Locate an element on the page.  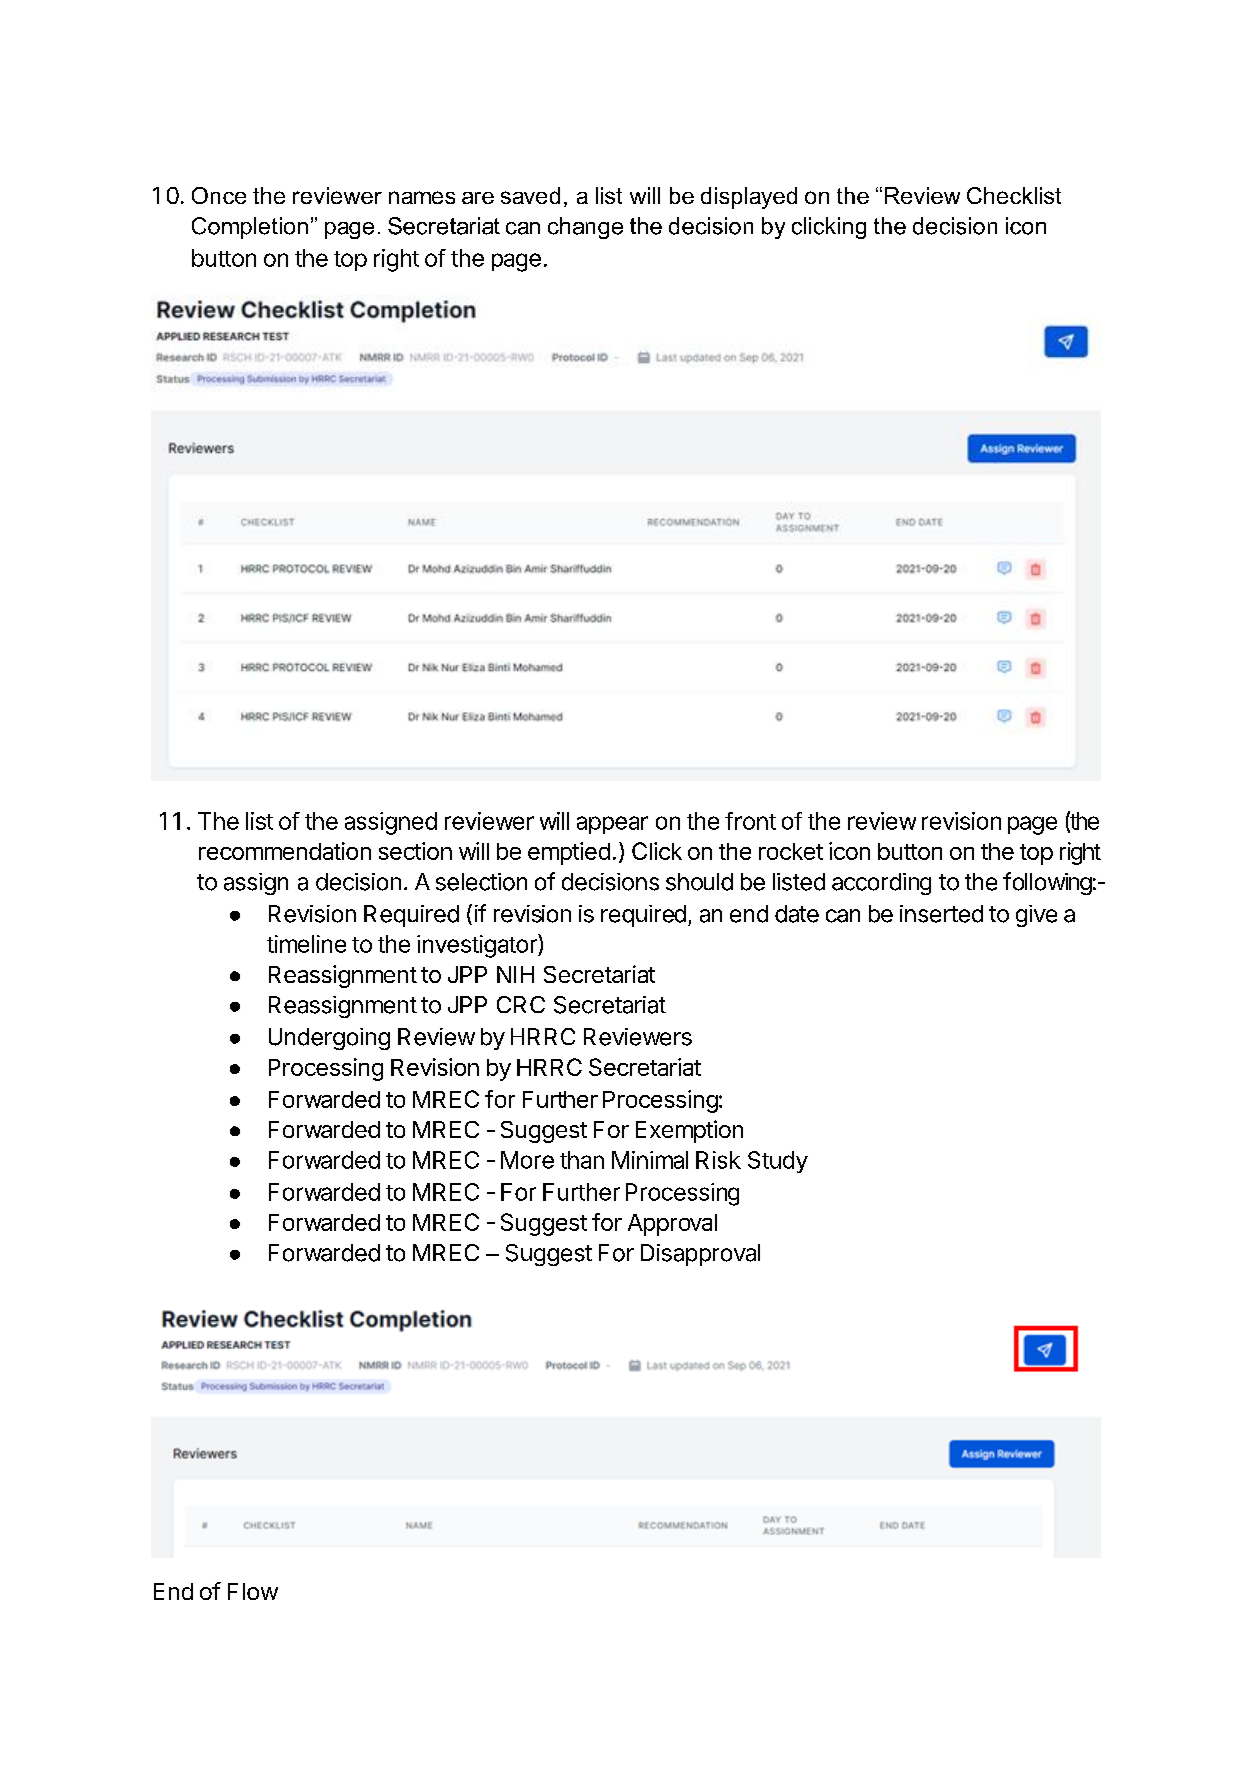
Undergoing is located at coordinates (329, 1039).
